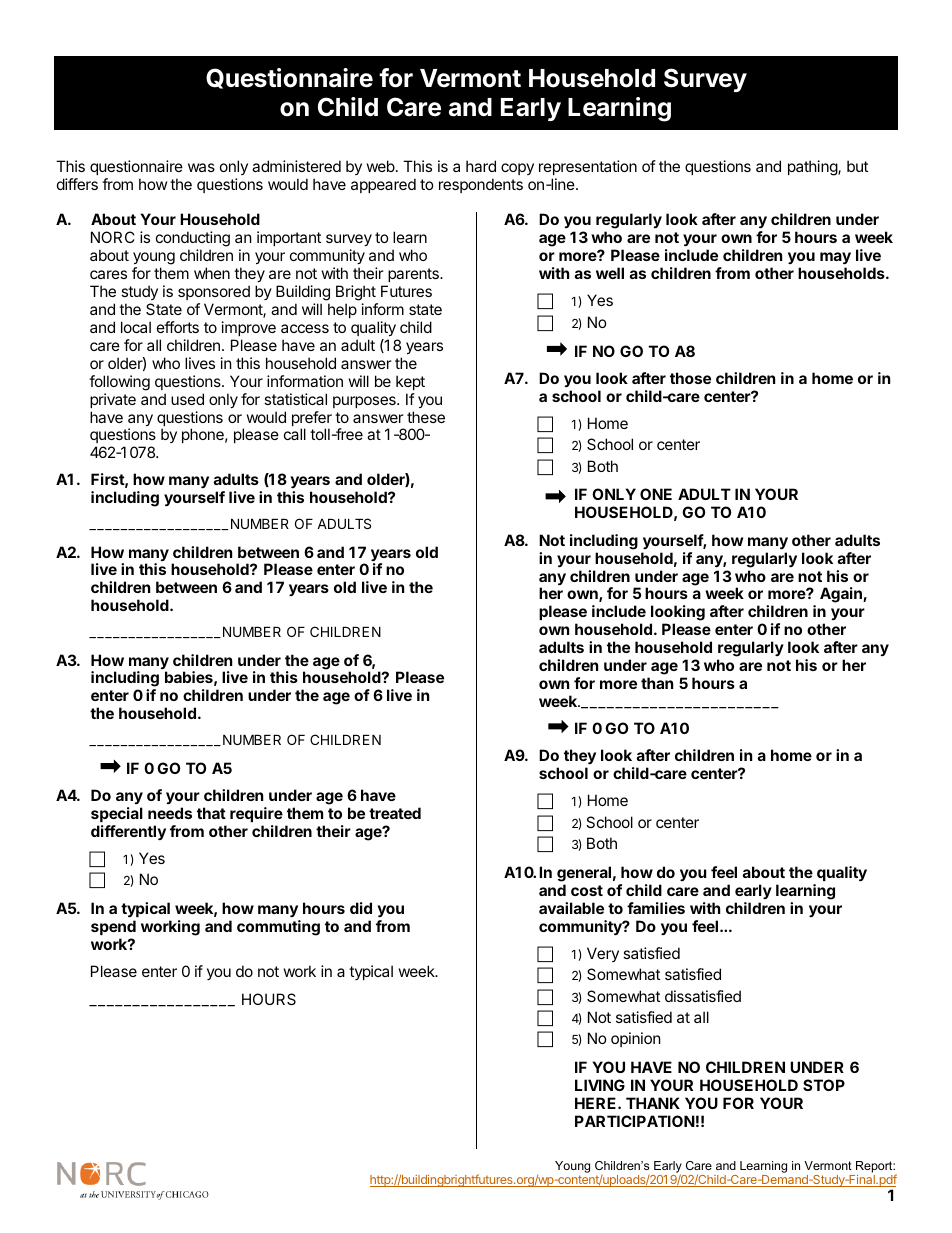  I want to click on needs, so click(170, 813).
